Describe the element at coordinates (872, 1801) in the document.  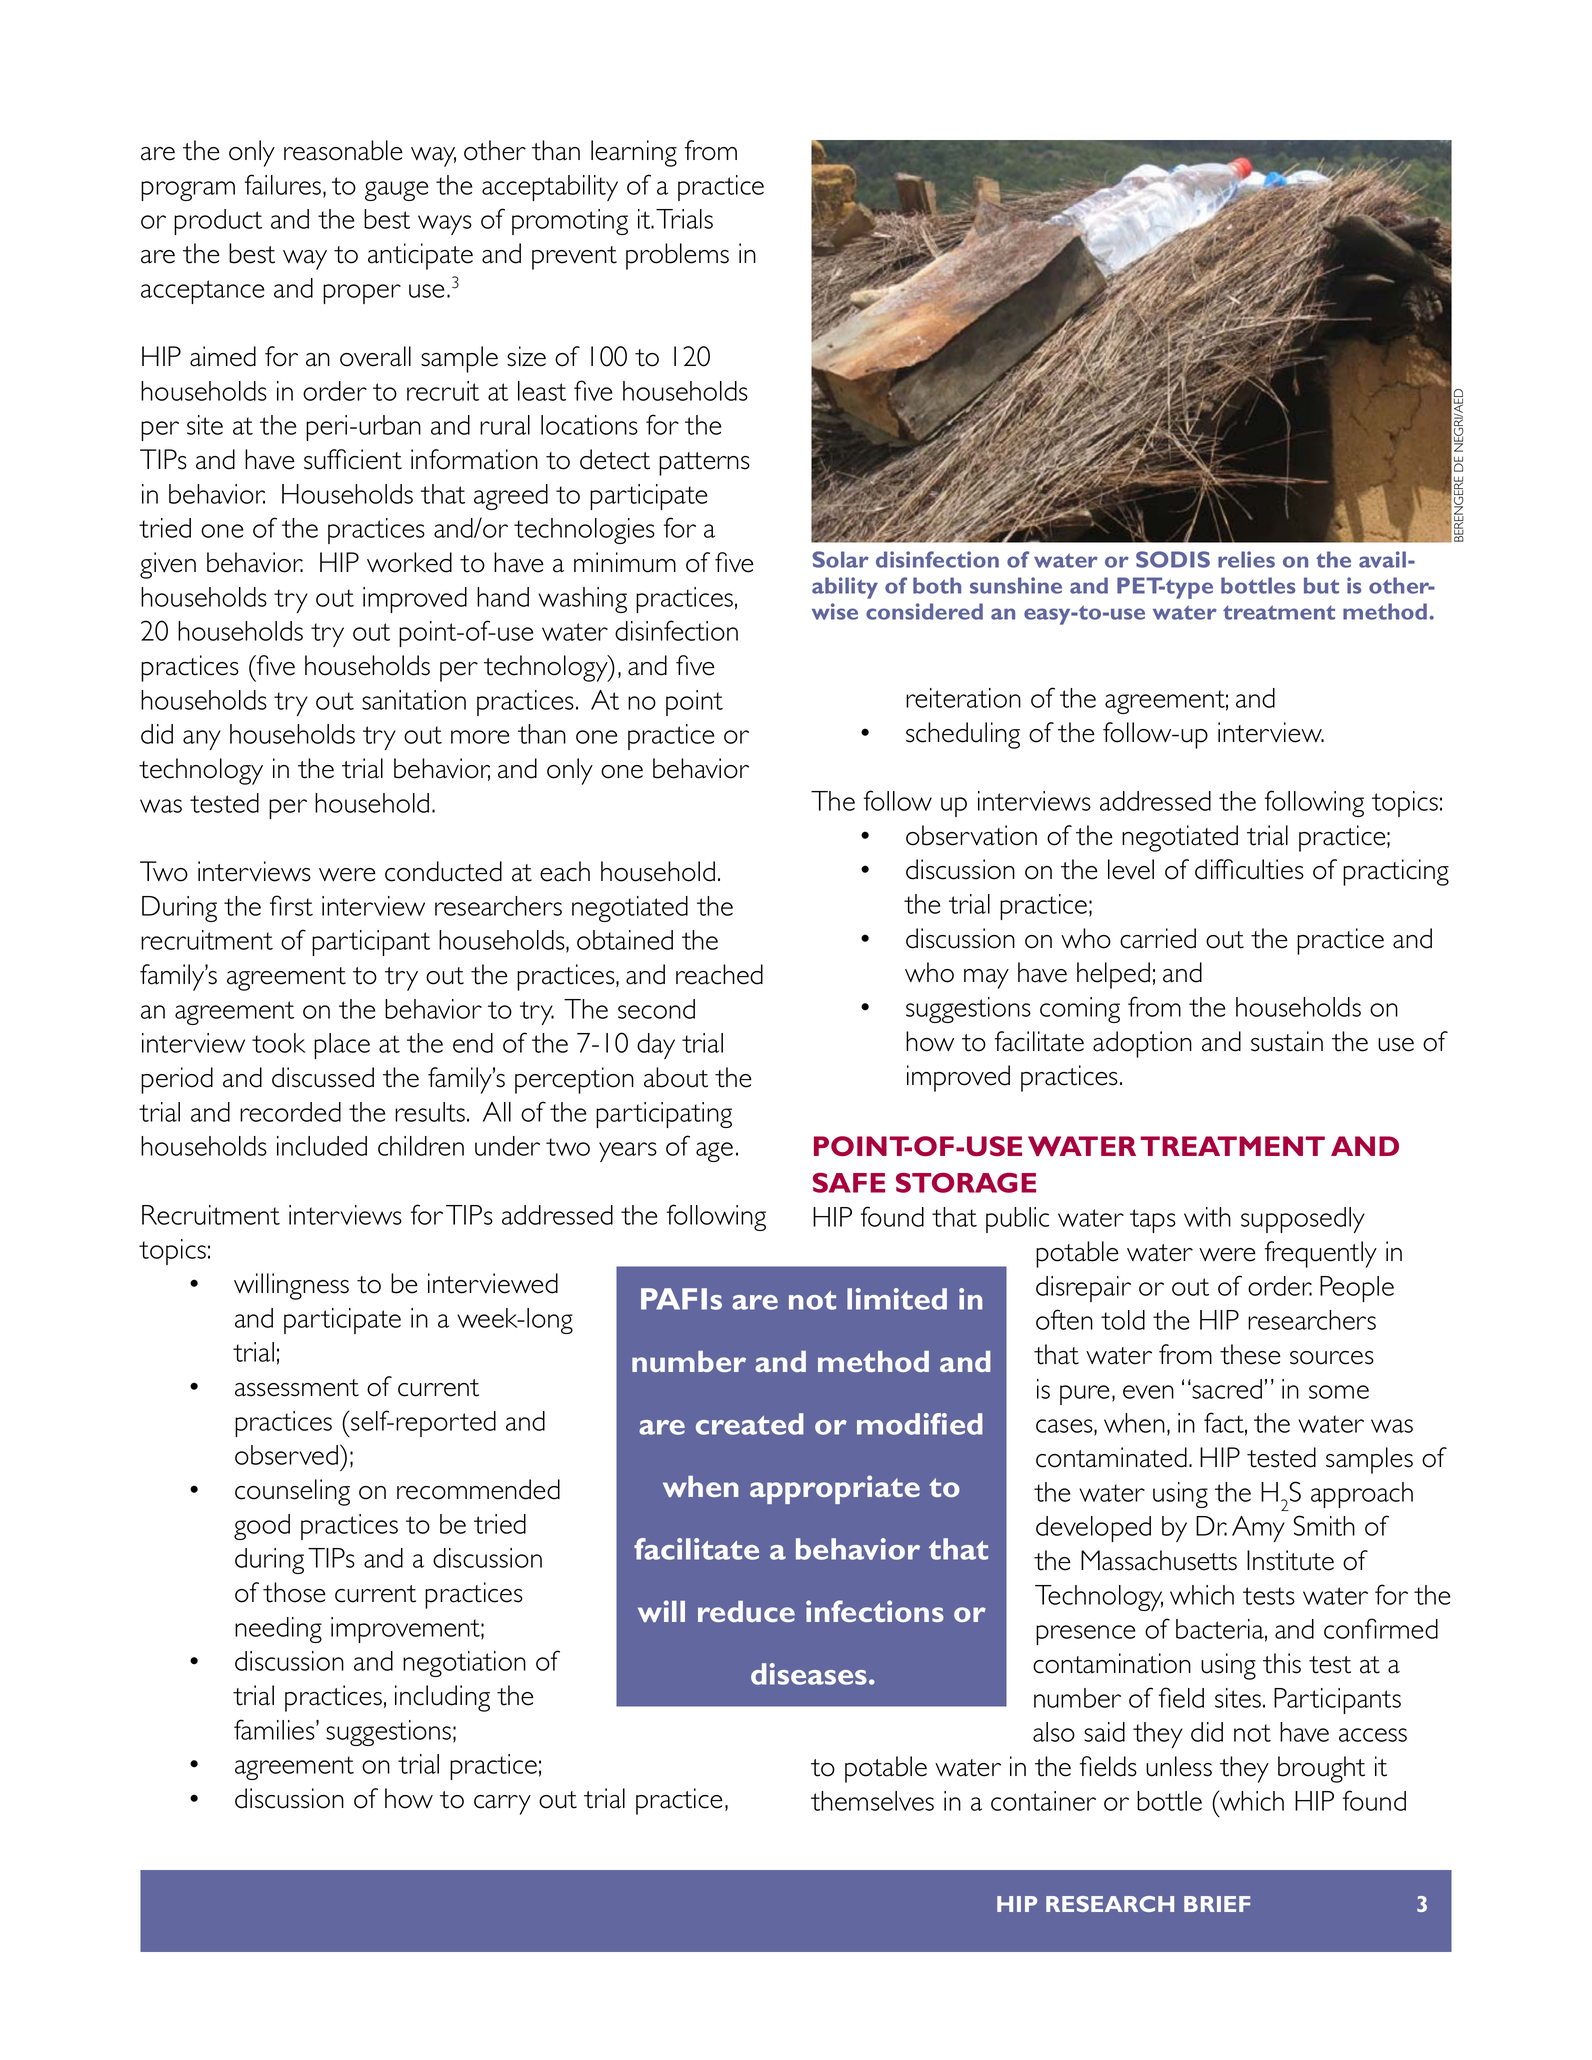
I see `themselves` at that location.
